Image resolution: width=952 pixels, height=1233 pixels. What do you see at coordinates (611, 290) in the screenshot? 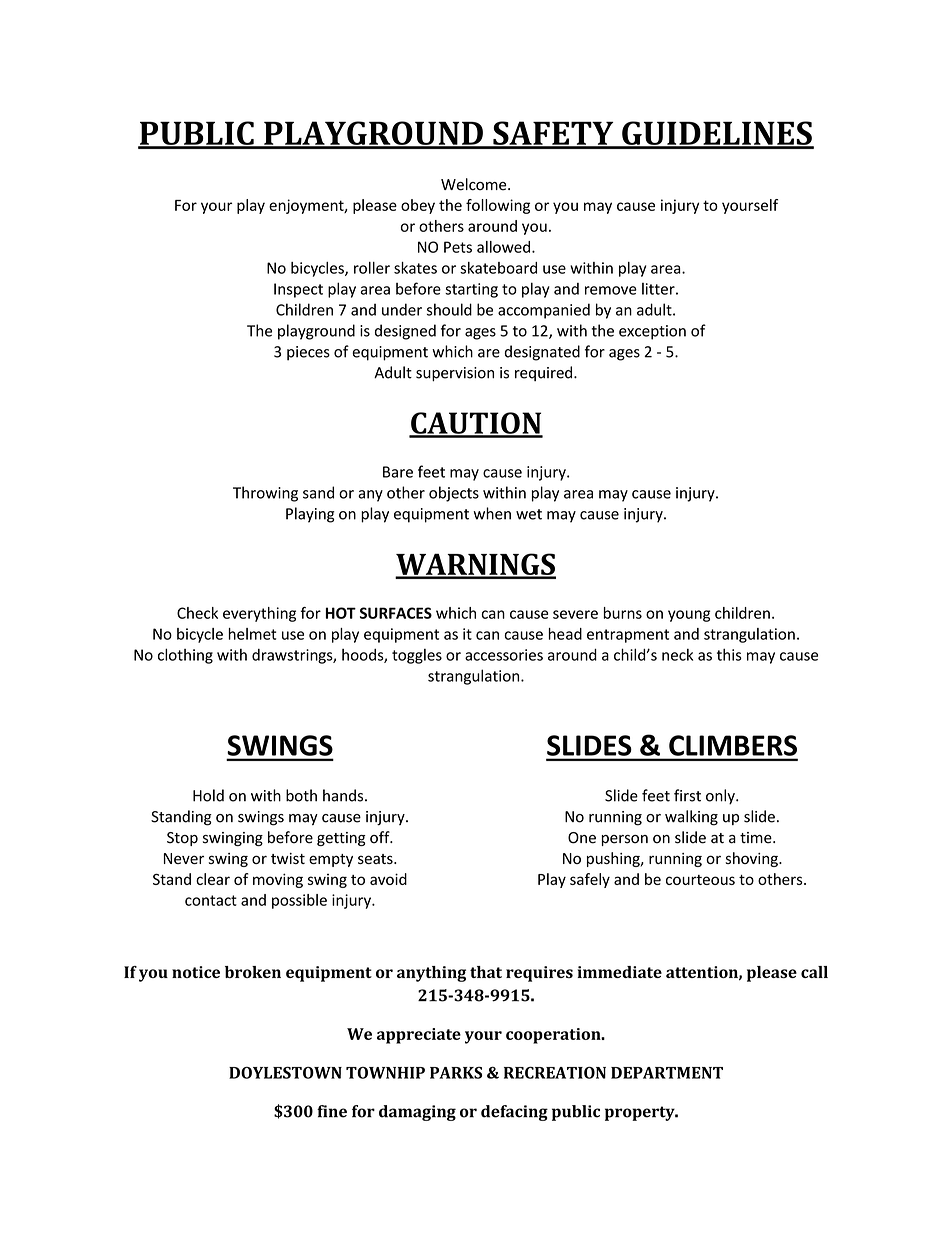
I see `remove` at bounding box center [611, 290].
